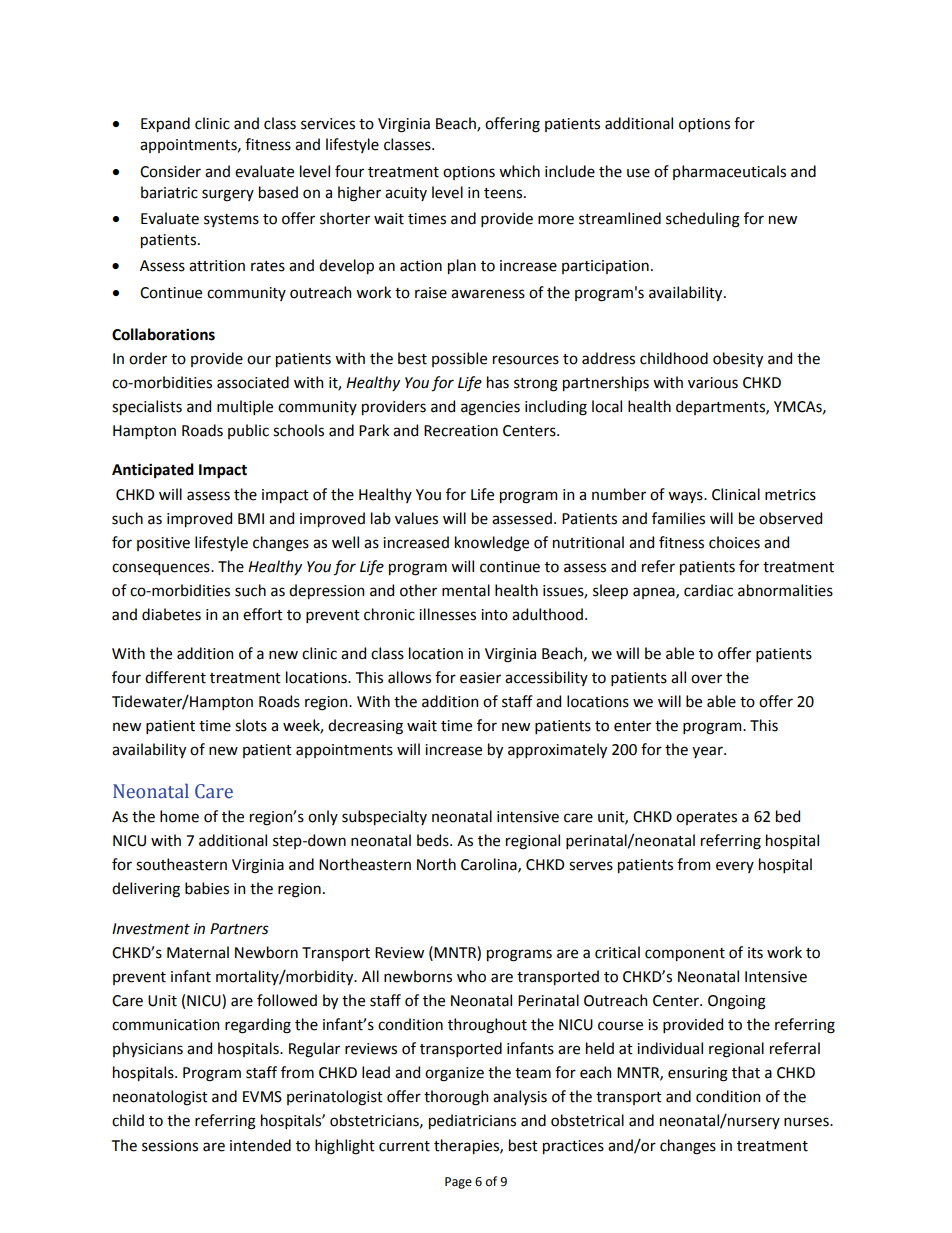  Describe the element at coordinates (729, 172) in the page. I see `pharmaceuticals` at that location.
